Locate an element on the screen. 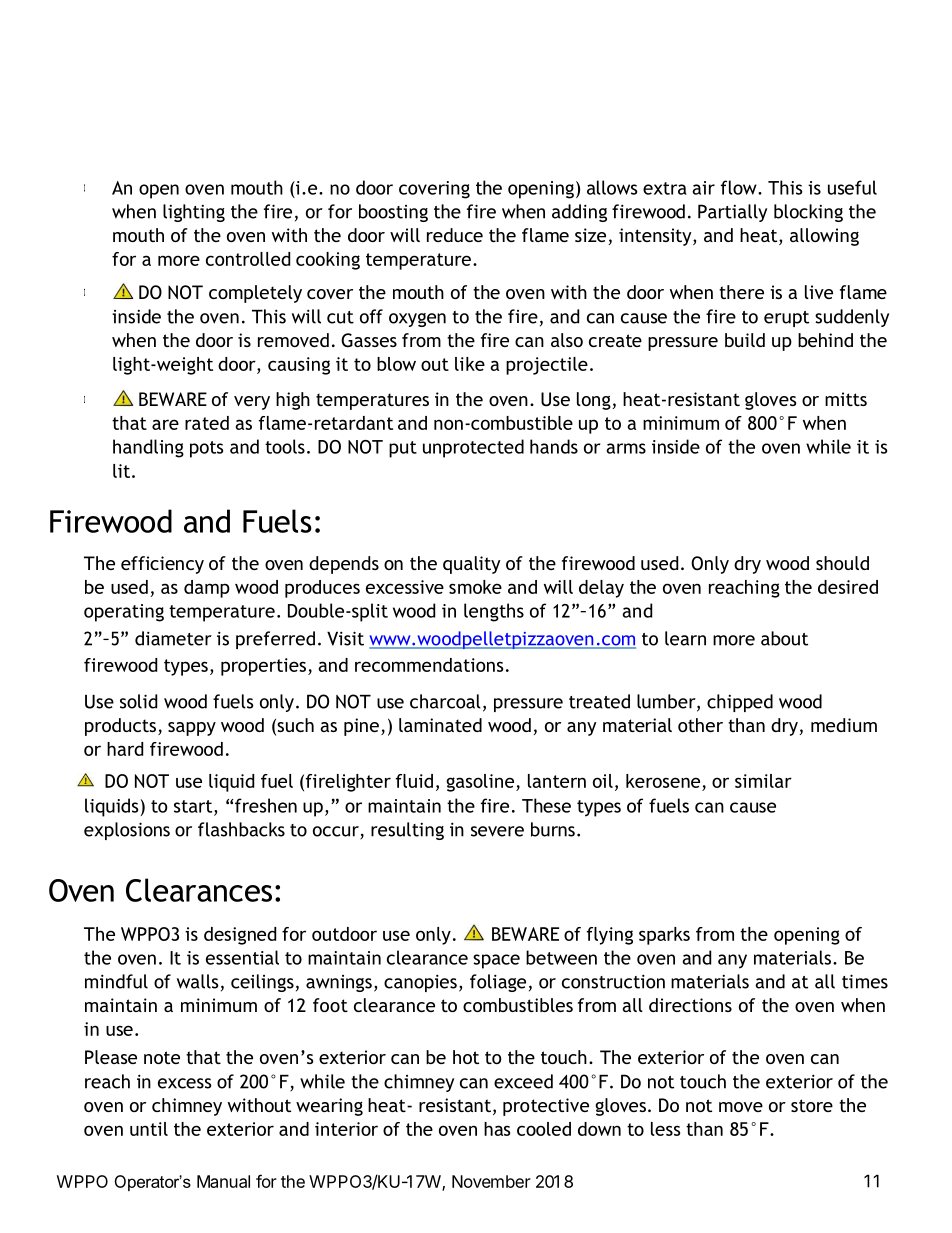 The height and width of the screenshot is (1233, 952). solid is located at coordinates (138, 701).
